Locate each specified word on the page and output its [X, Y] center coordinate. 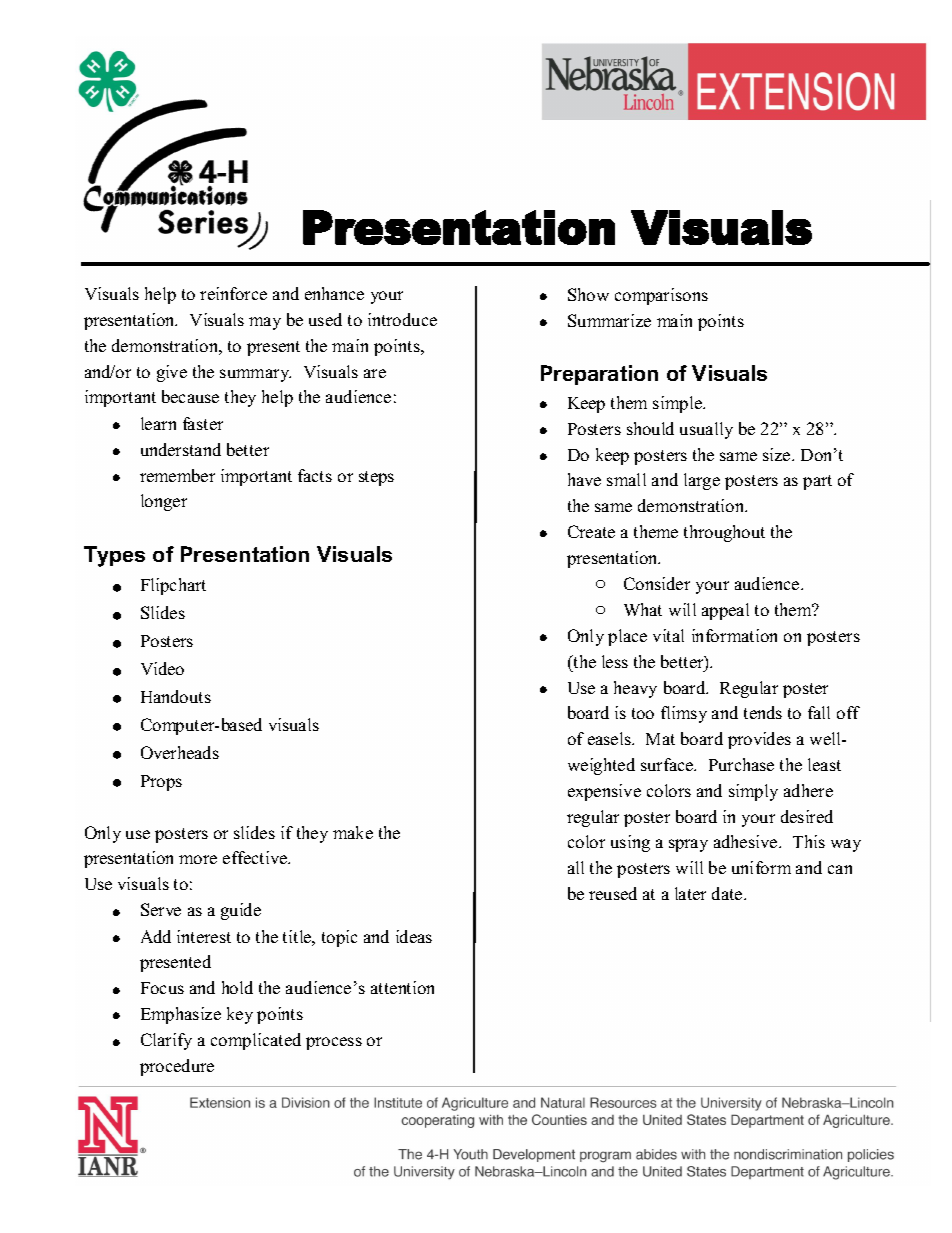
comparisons [661, 296]
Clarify [166, 1041]
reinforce [233, 293]
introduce [402, 319]
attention [402, 987]
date [728, 893]
